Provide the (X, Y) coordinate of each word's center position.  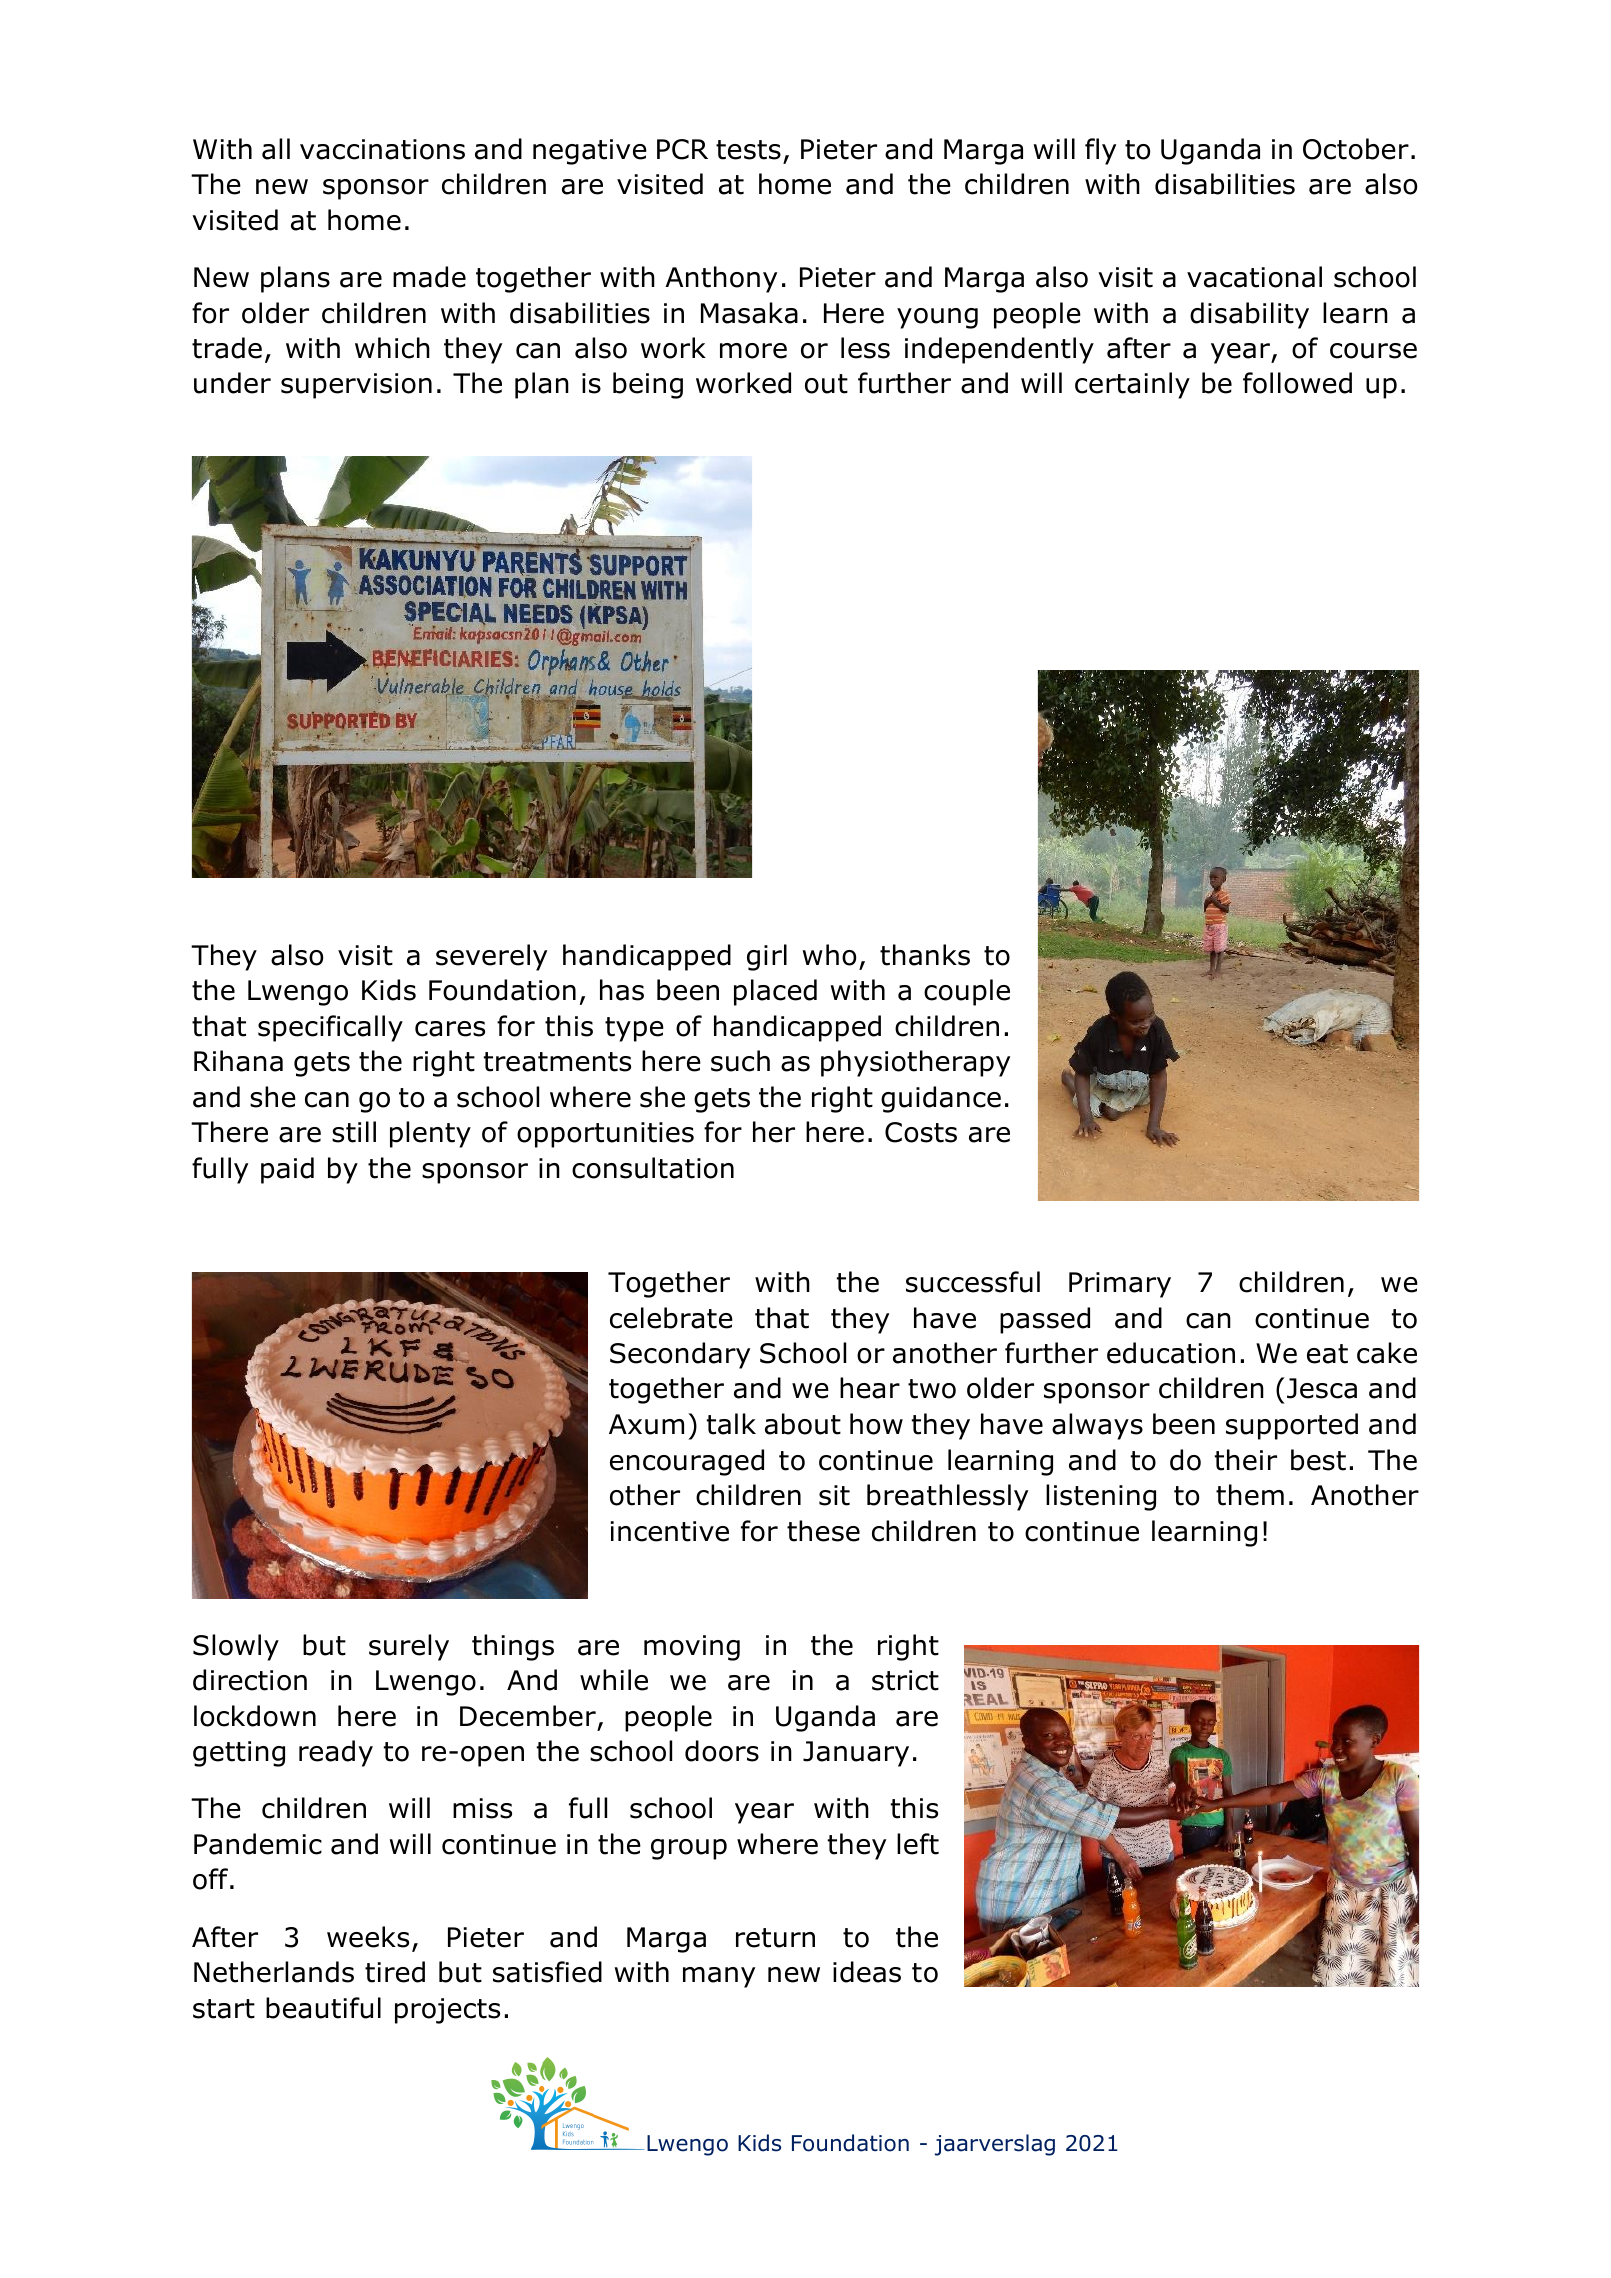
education (1171, 1353)
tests (748, 150)
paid (287, 1170)
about (803, 1424)
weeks (368, 1937)
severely (491, 957)
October (1356, 149)
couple (967, 992)
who (829, 955)
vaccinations (382, 149)
